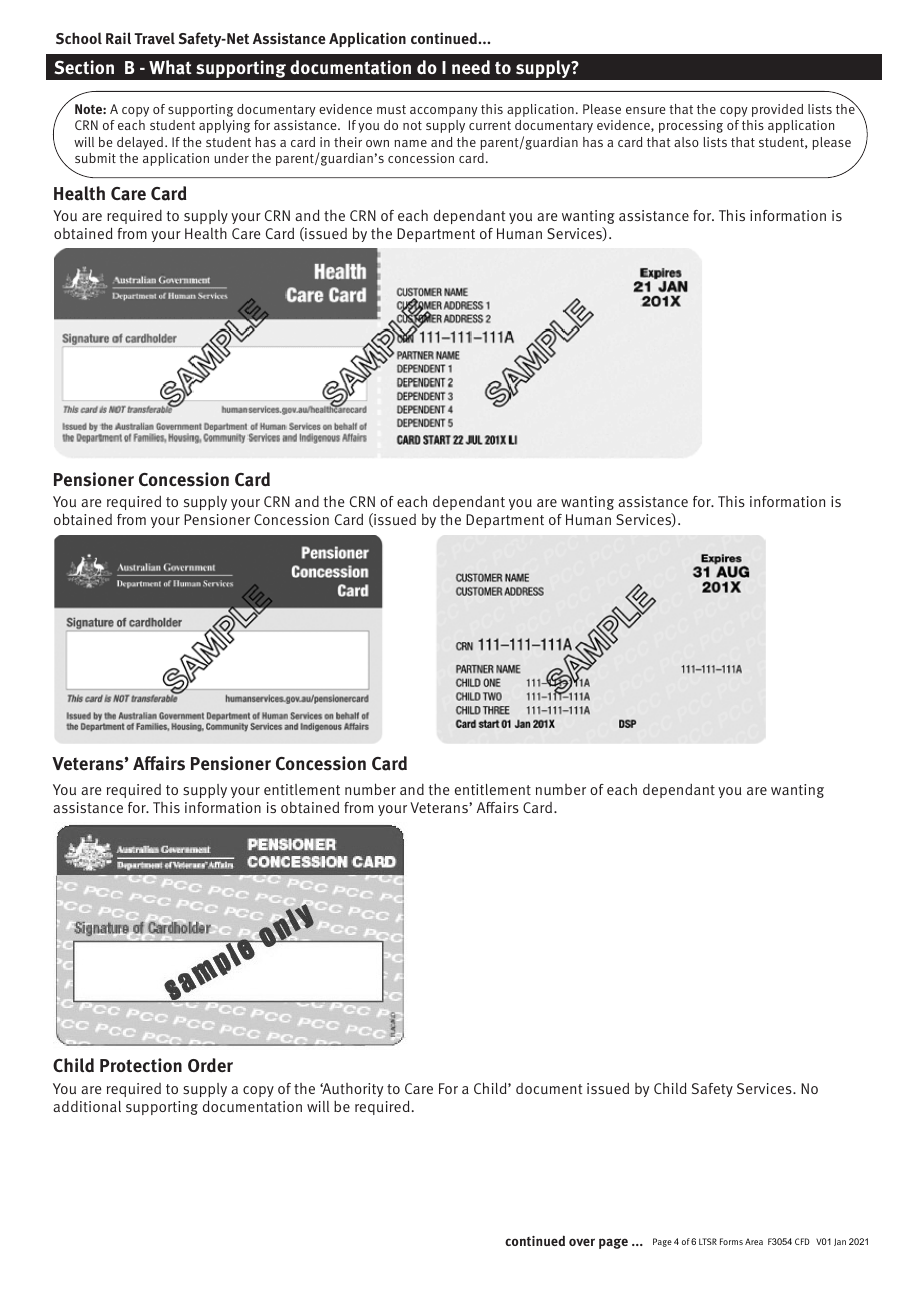 Image resolution: width=924 pixels, height=1308 pixels. I want to click on over, so click(582, 1242).
